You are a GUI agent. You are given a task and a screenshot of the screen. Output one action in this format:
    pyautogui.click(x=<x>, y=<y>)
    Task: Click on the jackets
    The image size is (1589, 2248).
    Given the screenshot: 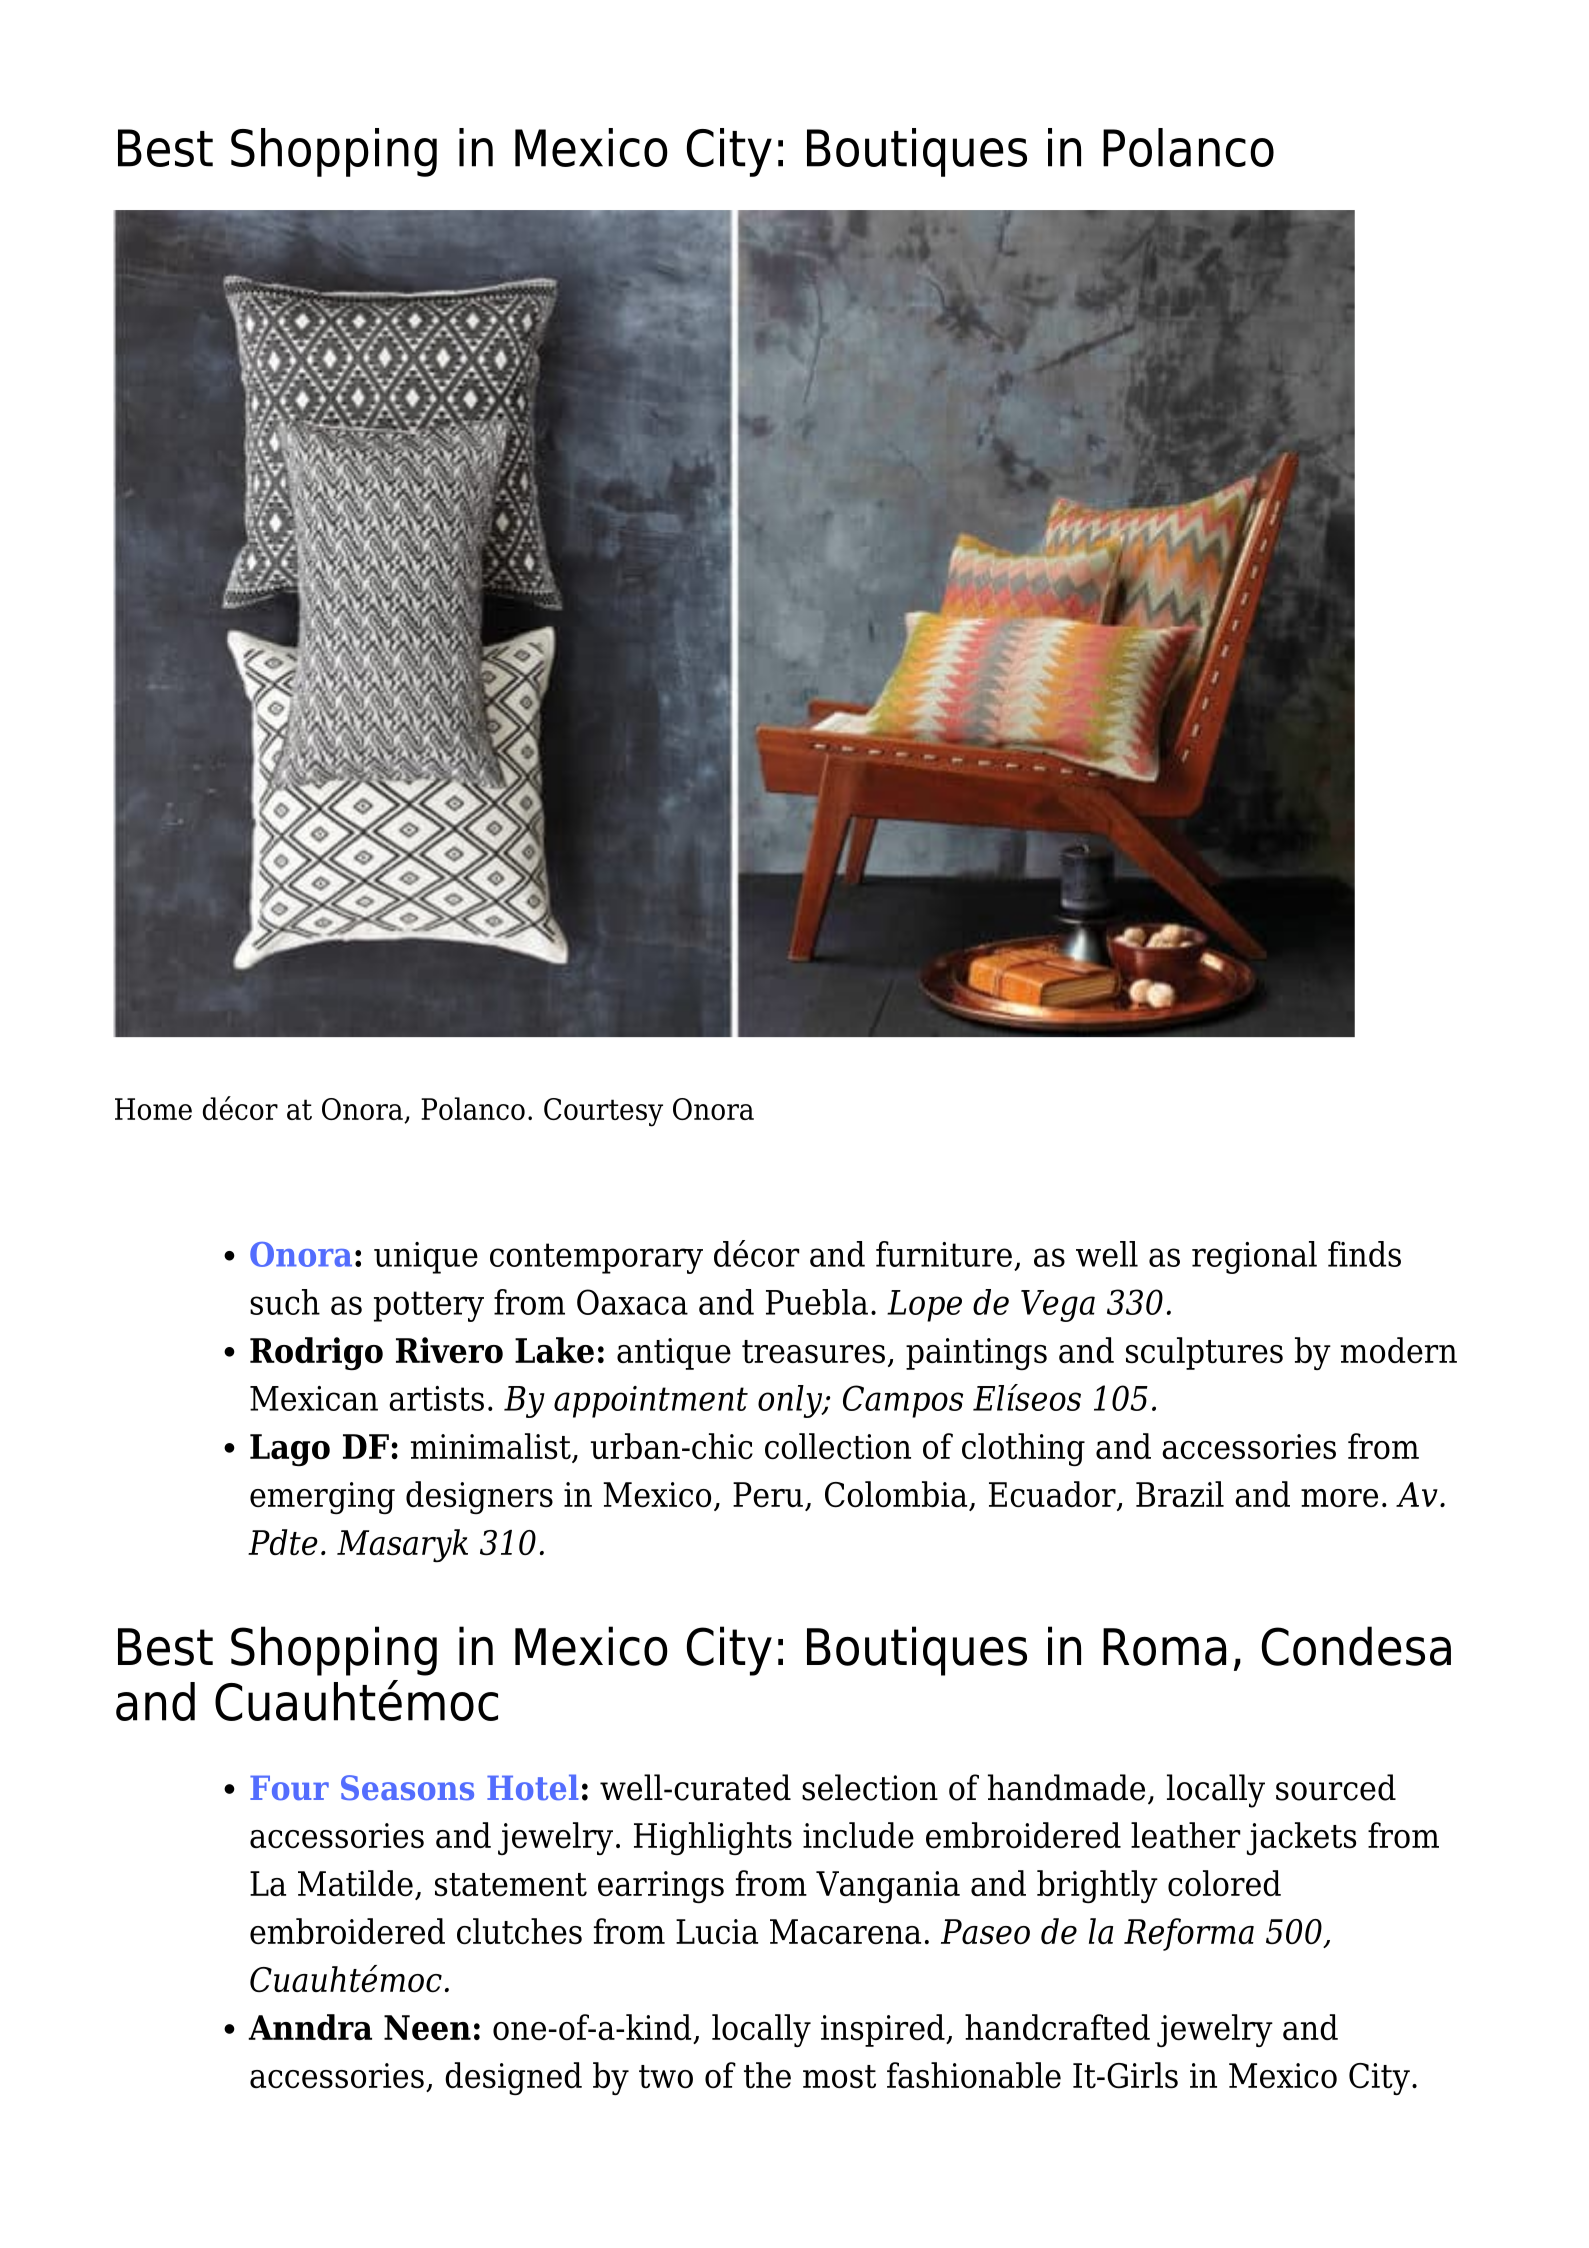 What is the action you would take?
    pyautogui.click(x=1301, y=1838)
